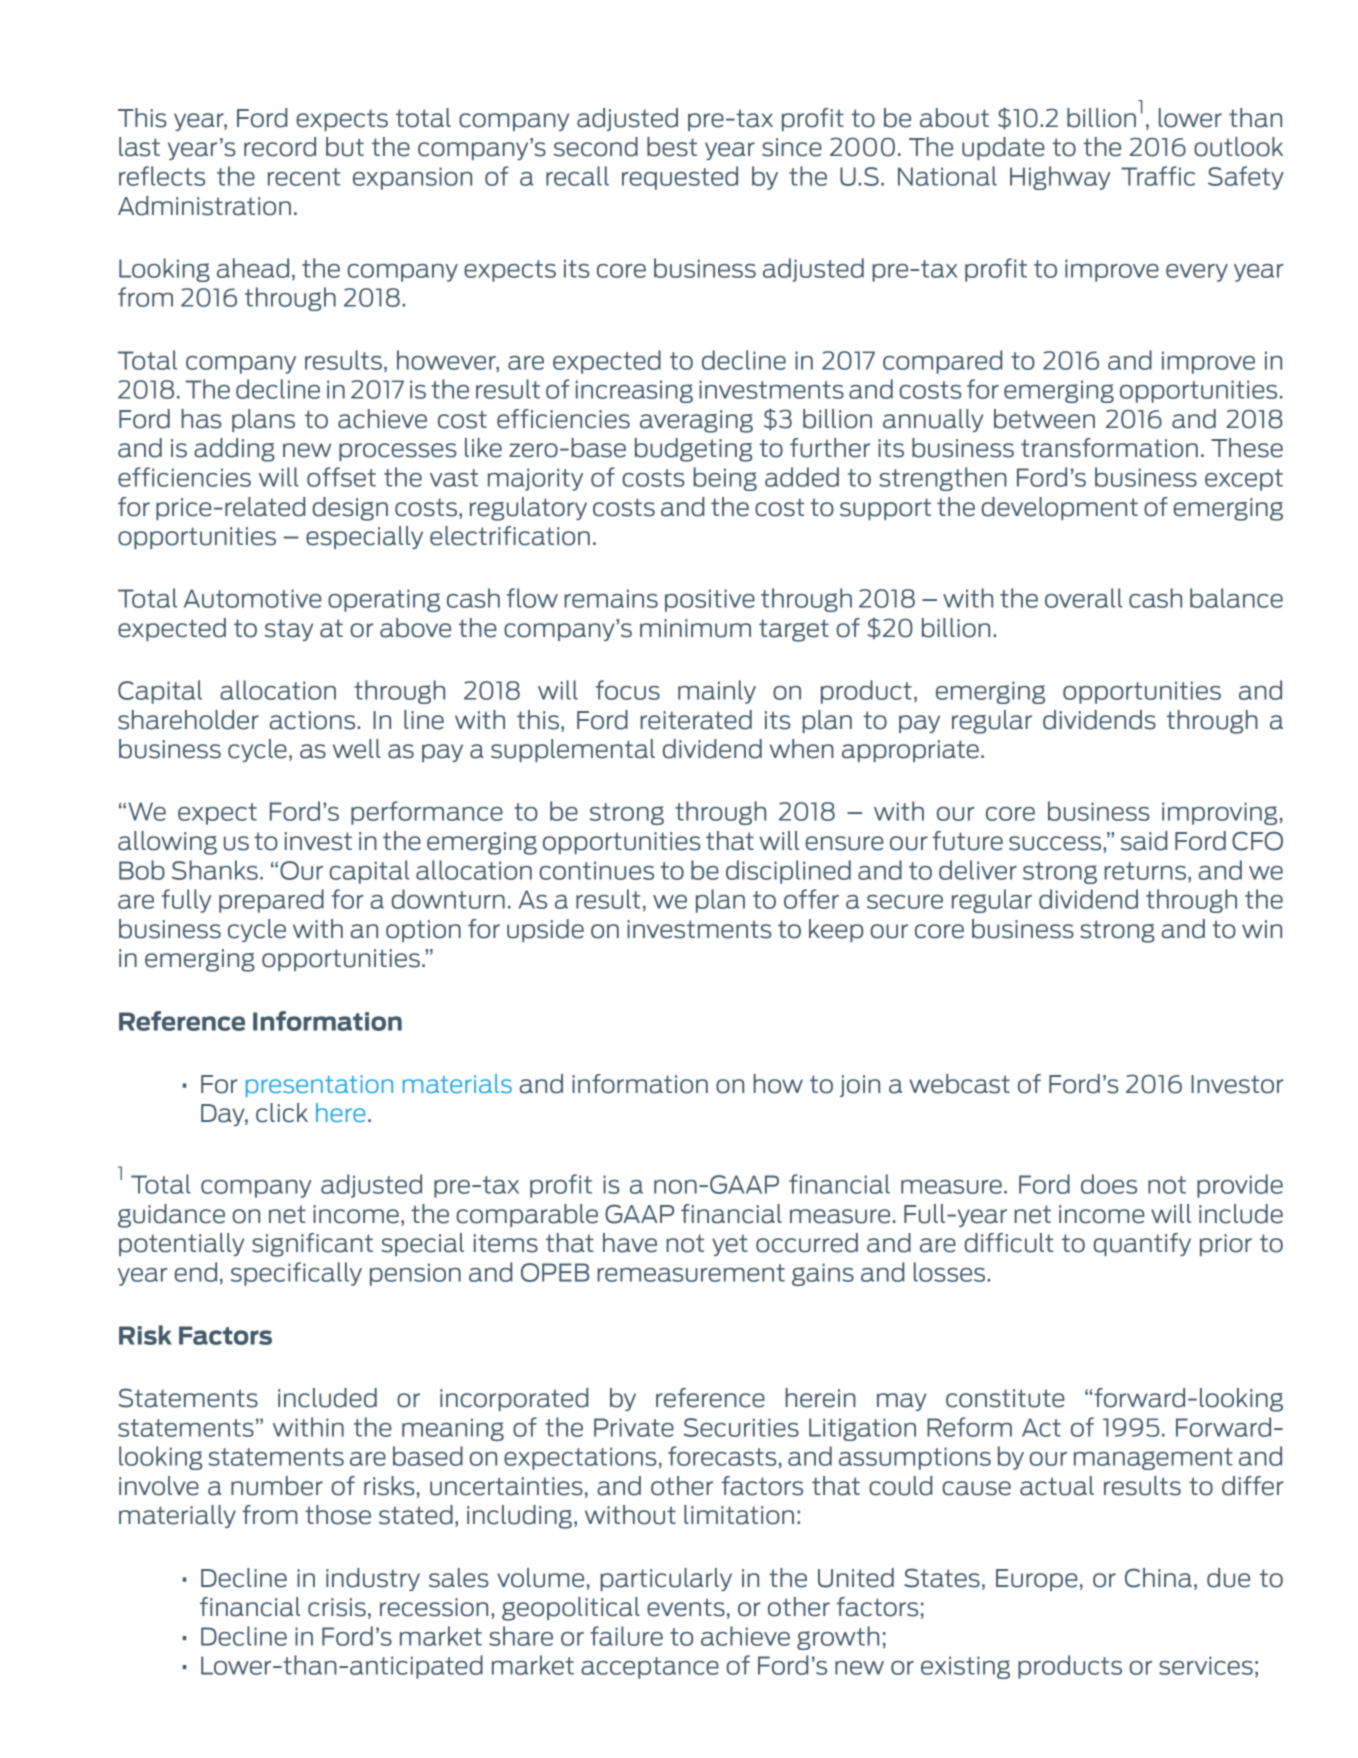  What do you see at coordinates (730, 1245) in the image?
I see `yet` at bounding box center [730, 1245].
